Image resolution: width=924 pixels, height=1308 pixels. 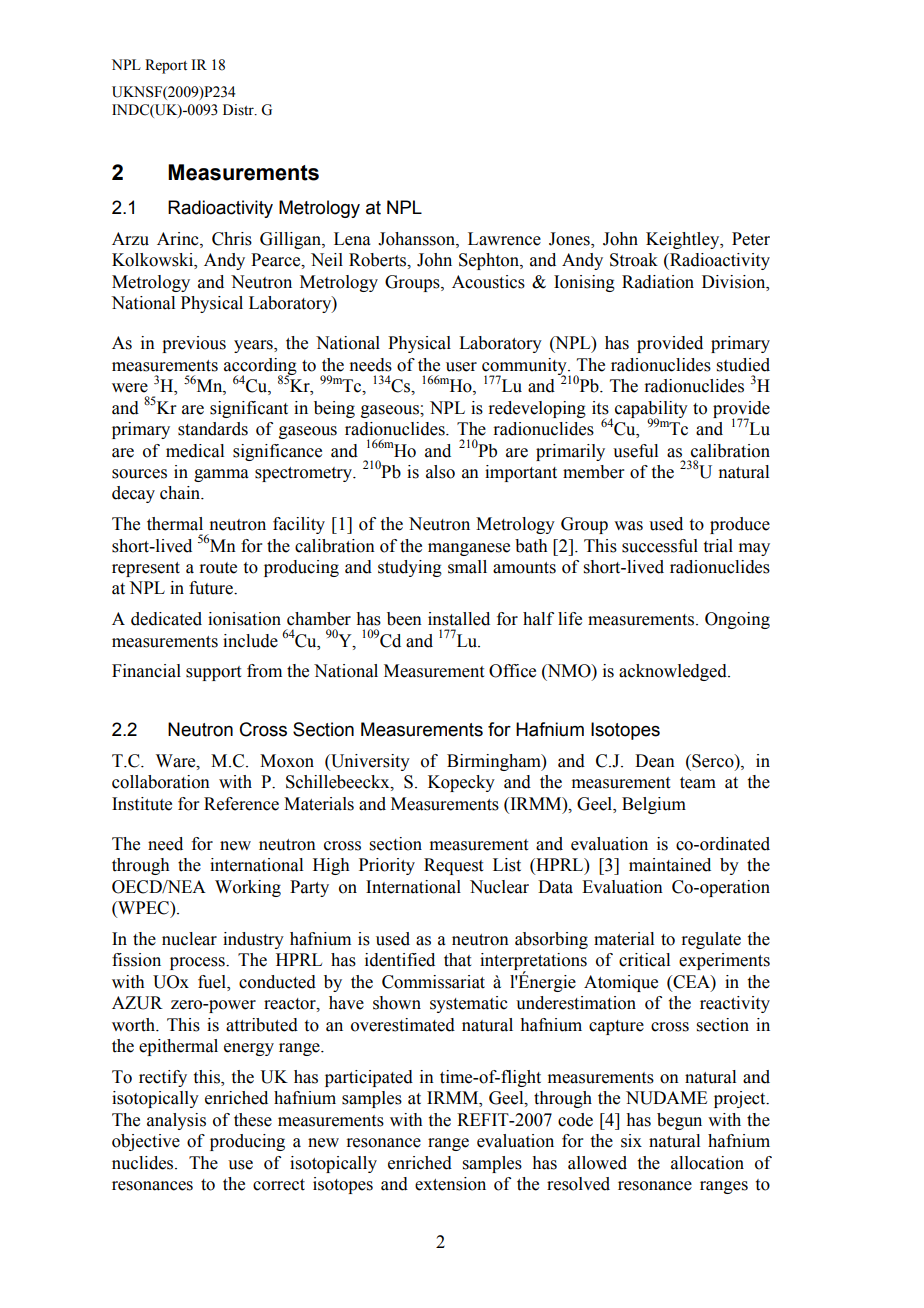 I want to click on extension, so click(x=450, y=1184).
